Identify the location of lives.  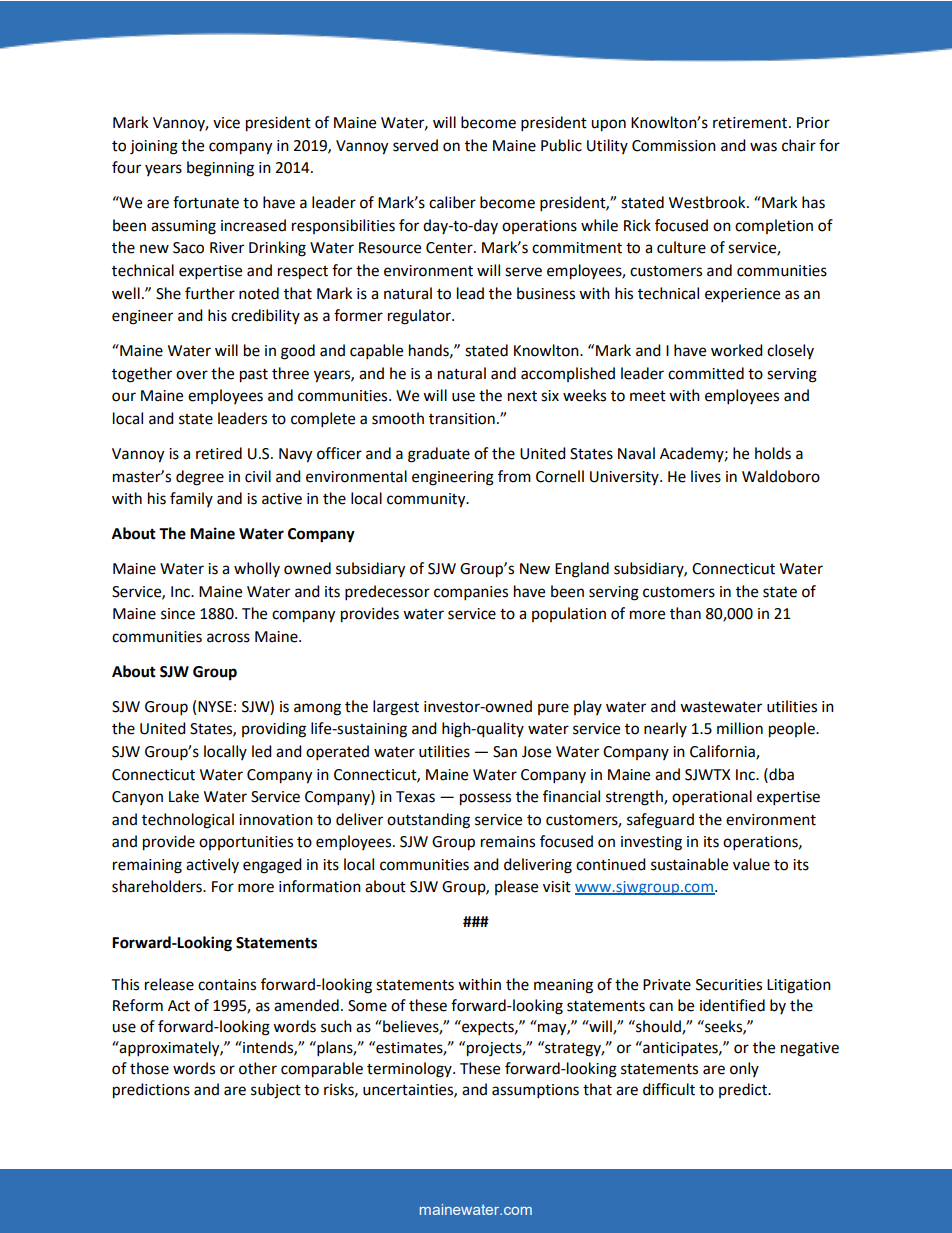
(706, 476).
